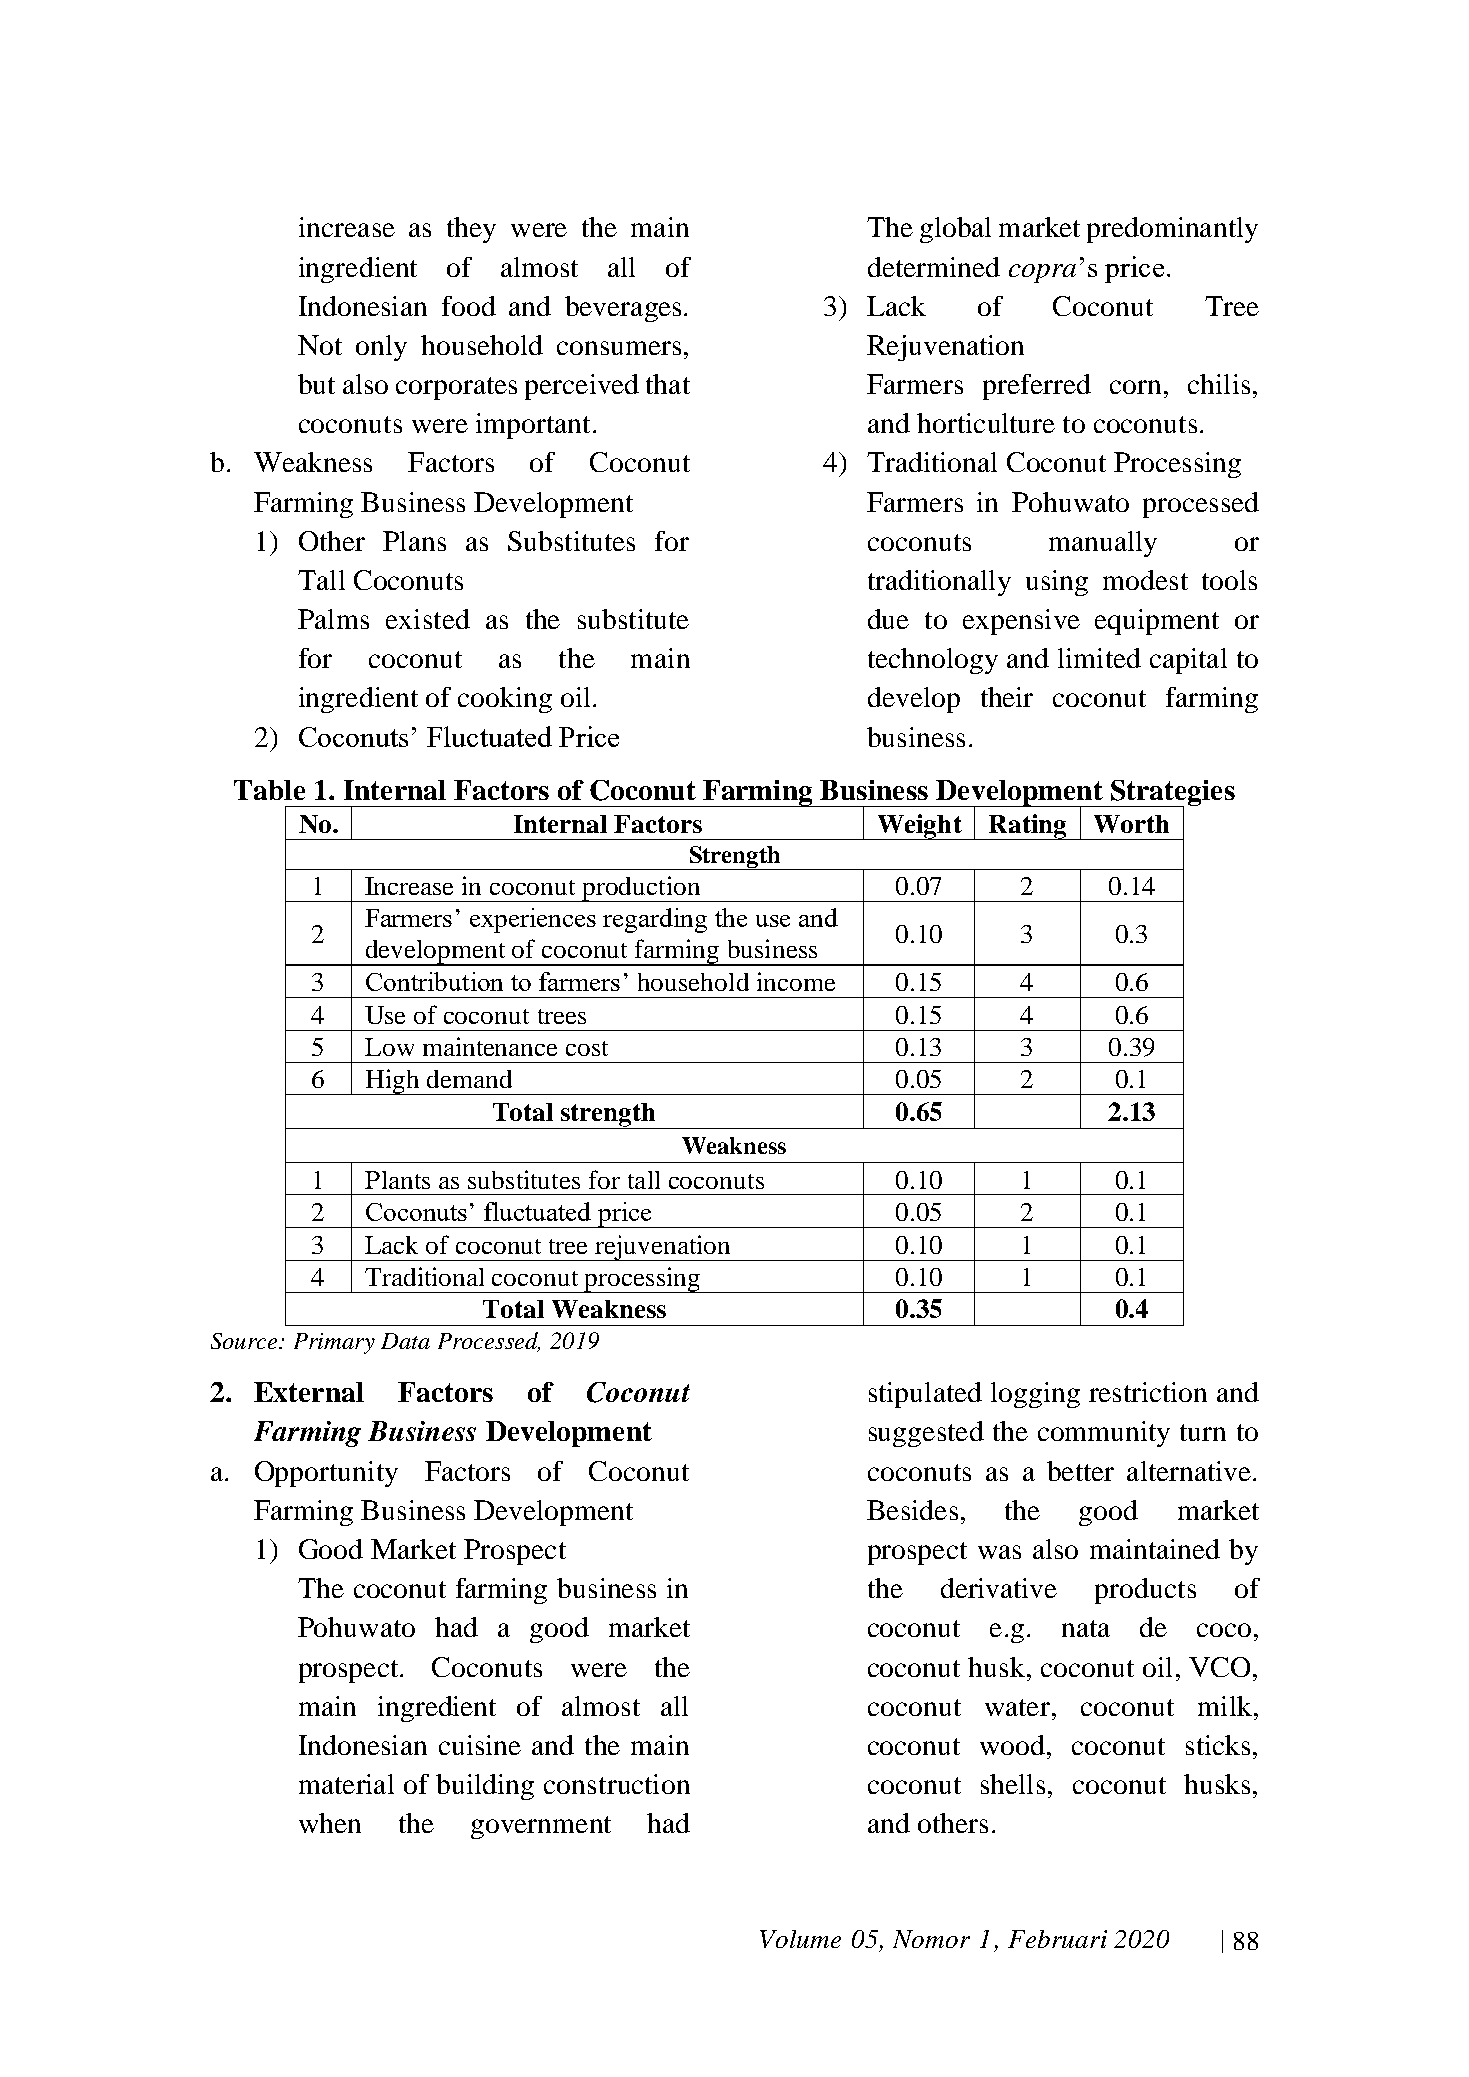 The width and height of the page is (1469, 2077). I want to click on only, so click(381, 348).
